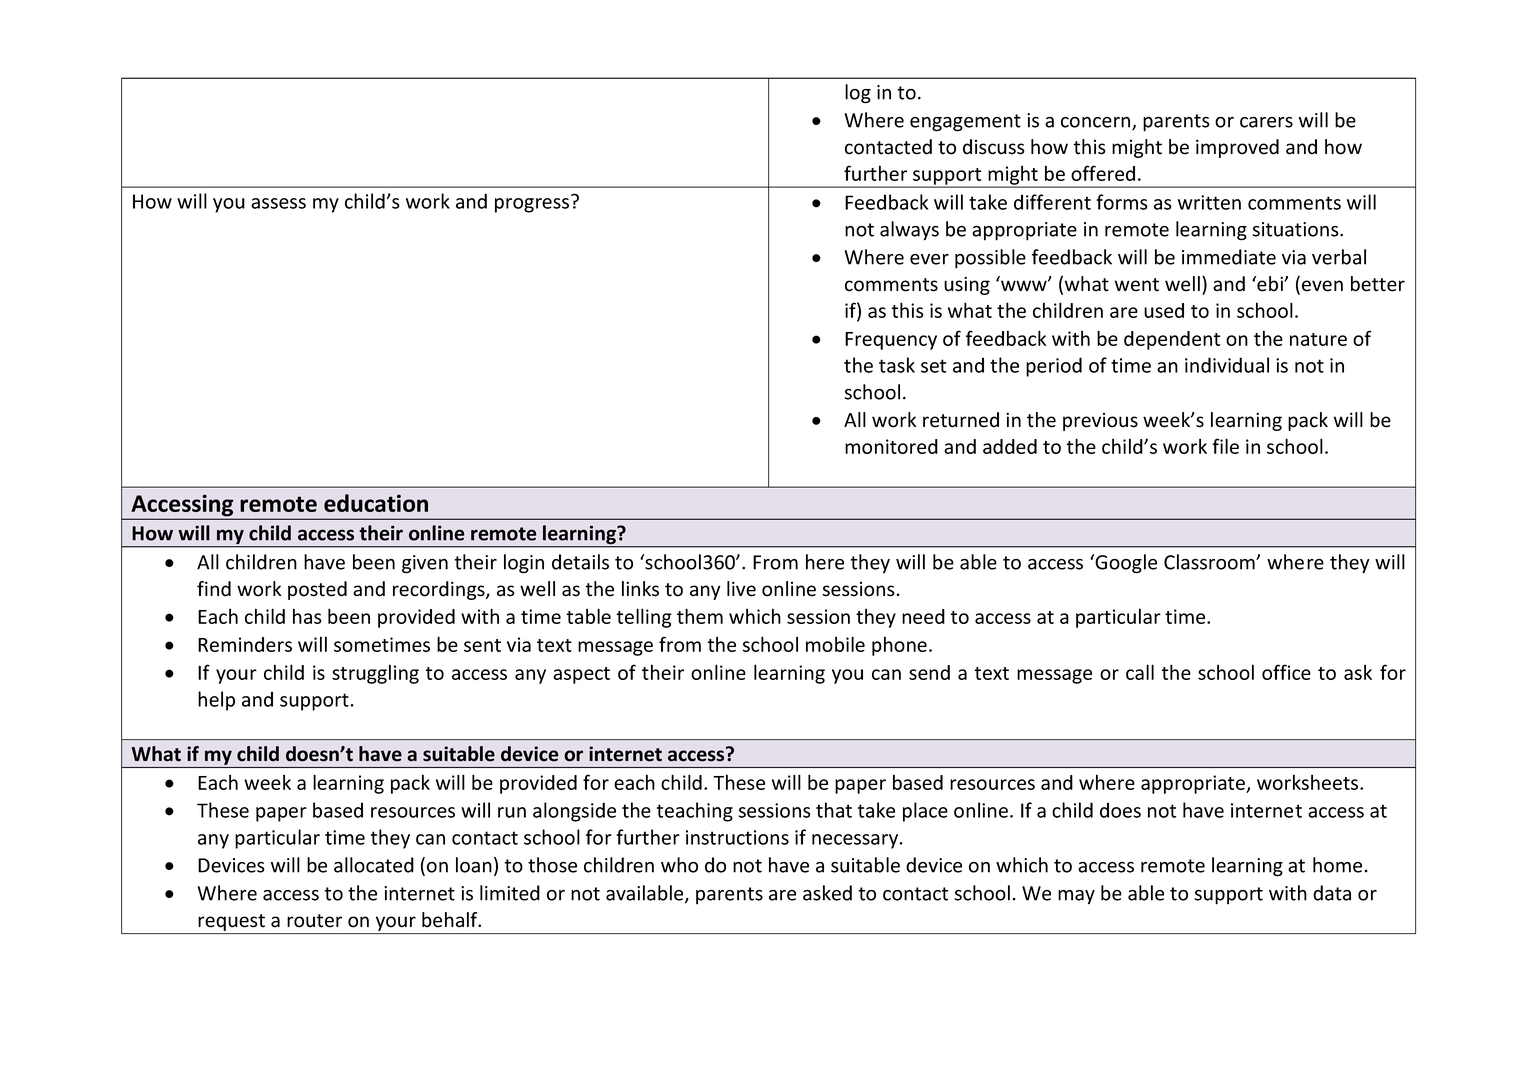 The image size is (1537, 1087). I want to click on progress, so click(532, 205).
